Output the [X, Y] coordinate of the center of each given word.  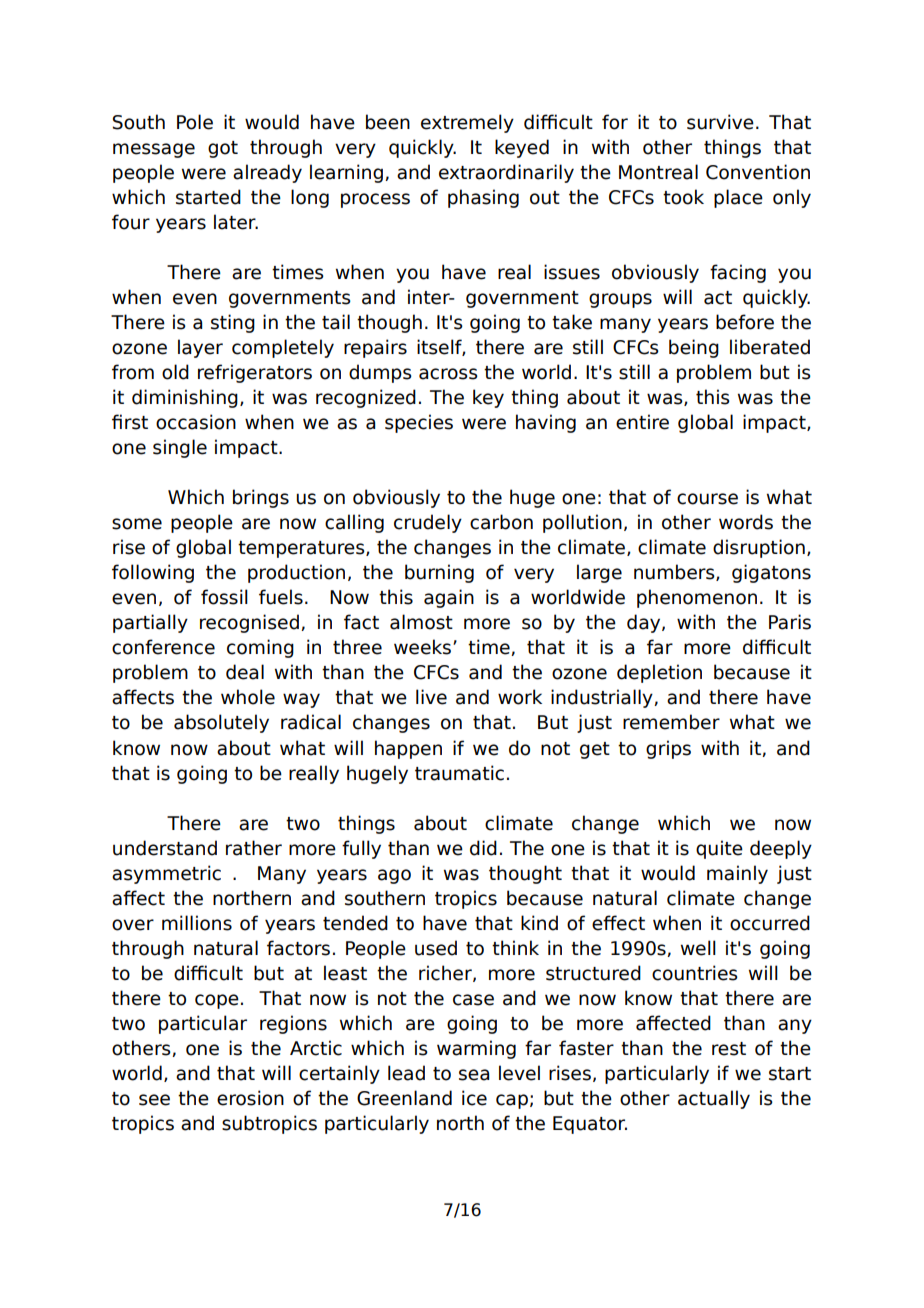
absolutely [221, 723]
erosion [250, 1098]
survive [720, 122]
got [223, 149]
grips [668, 749]
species [419, 423]
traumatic [459, 773]
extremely [467, 123]
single [180, 448]
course [707, 499]
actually [714, 1099]
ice [474, 1098]
